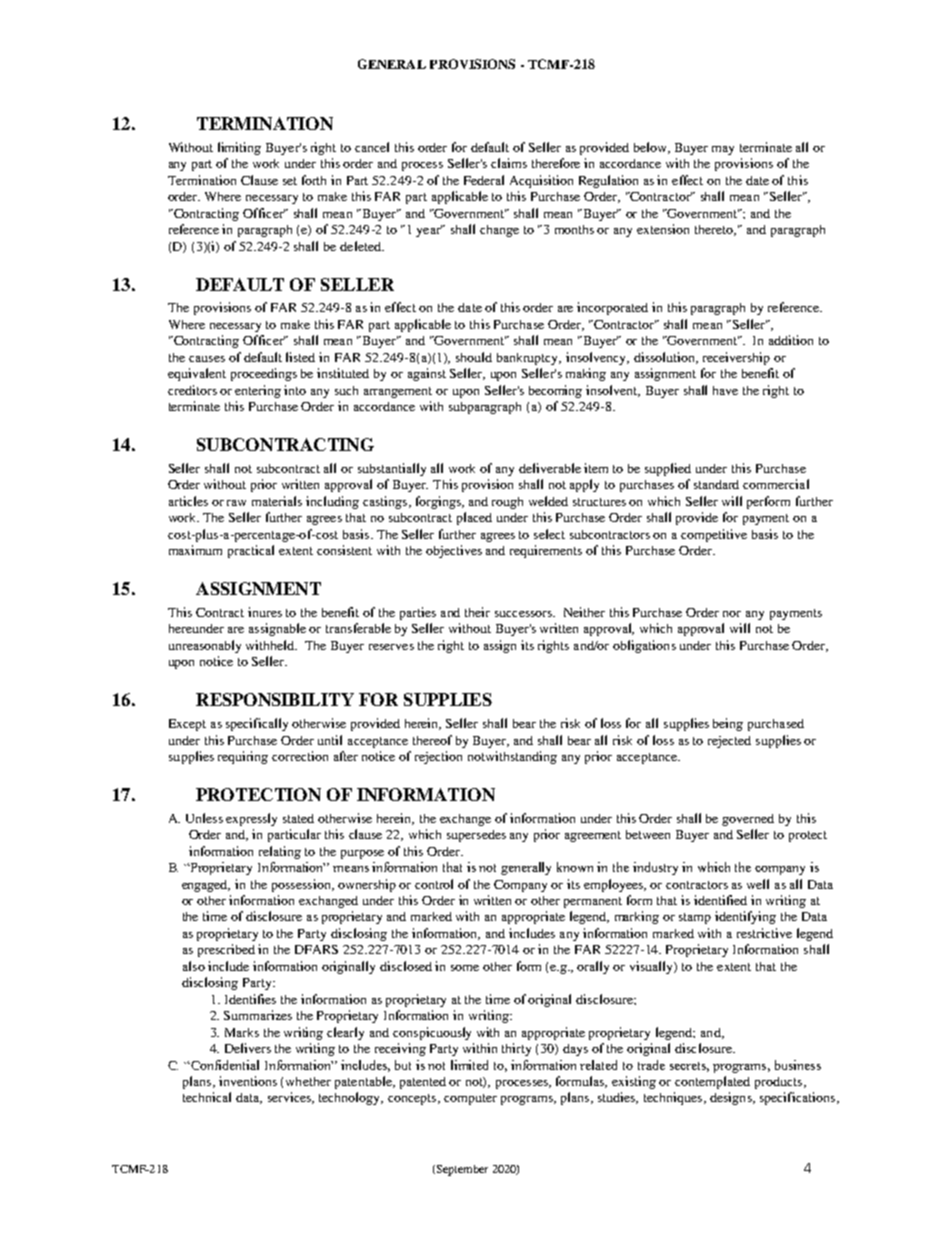  What do you see at coordinates (555, 391) in the document?
I see `becoming` at bounding box center [555, 391].
